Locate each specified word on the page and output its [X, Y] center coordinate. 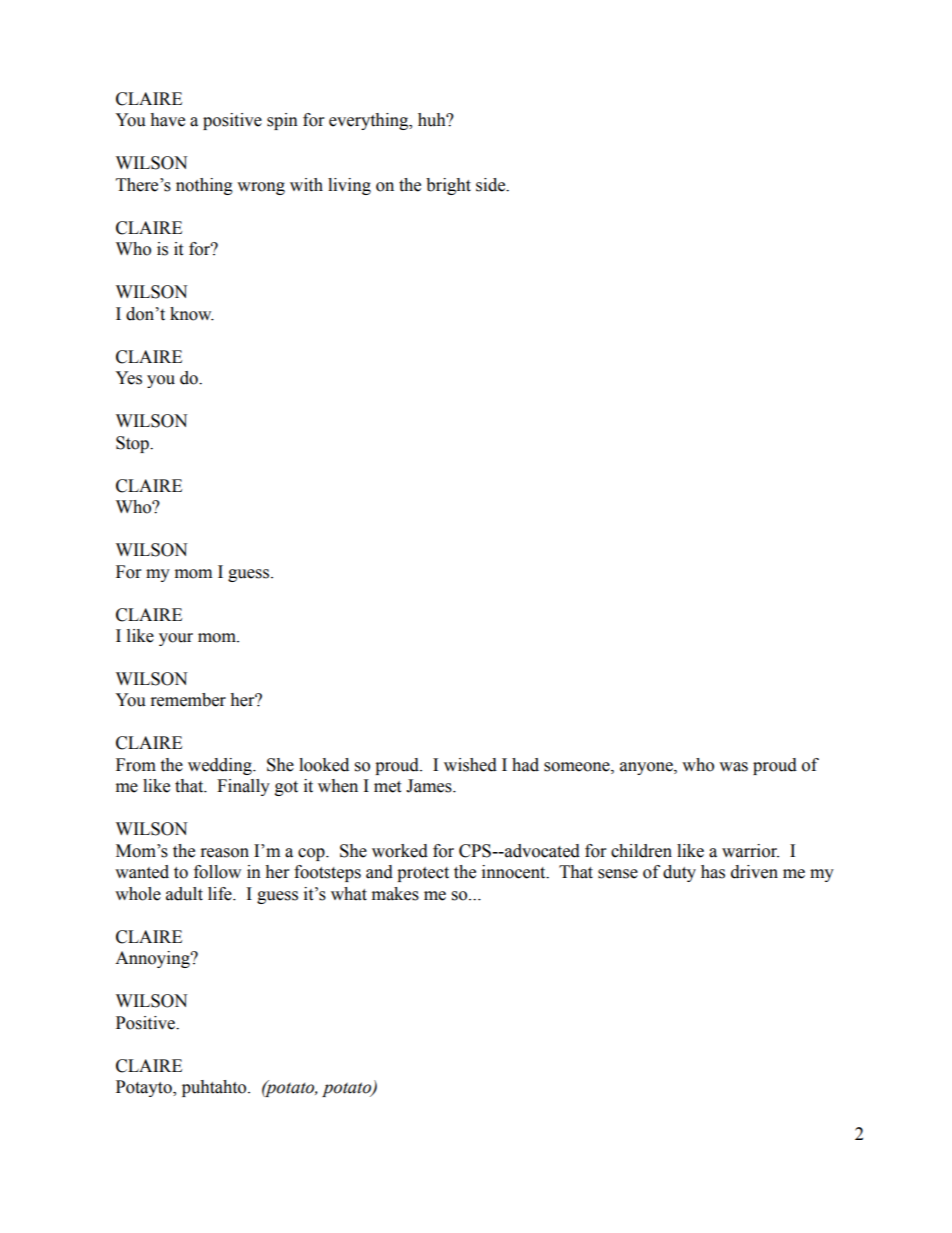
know [192, 314]
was [733, 767]
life [221, 894]
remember [188, 700]
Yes [128, 378]
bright [448, 186]
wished [470, 765]
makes [395, 894]
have [167, 120]
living [349, 186]
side [492, 185]
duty [679, 873]
